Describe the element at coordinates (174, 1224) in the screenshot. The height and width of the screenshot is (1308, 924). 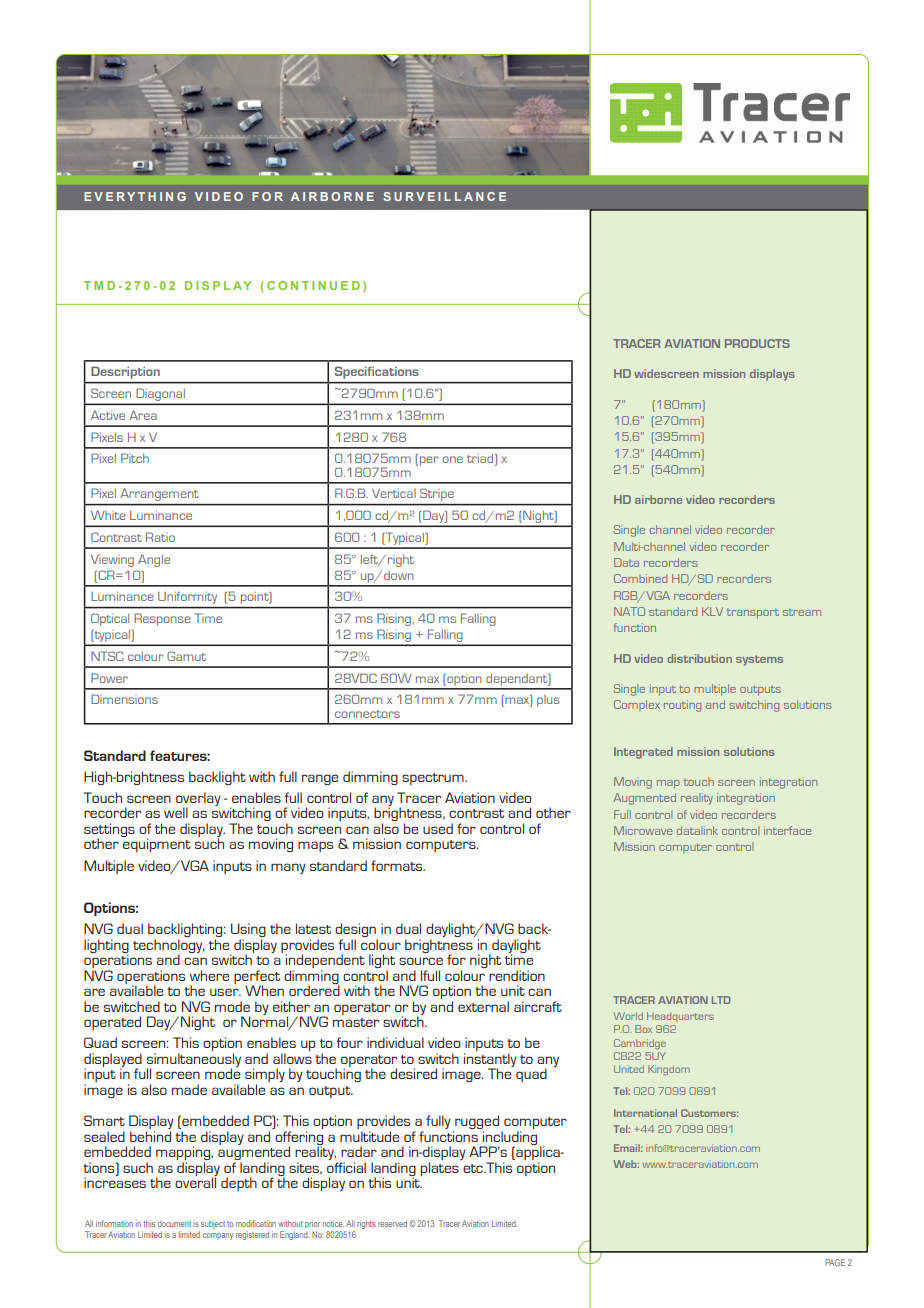
I see `document` at that location.
